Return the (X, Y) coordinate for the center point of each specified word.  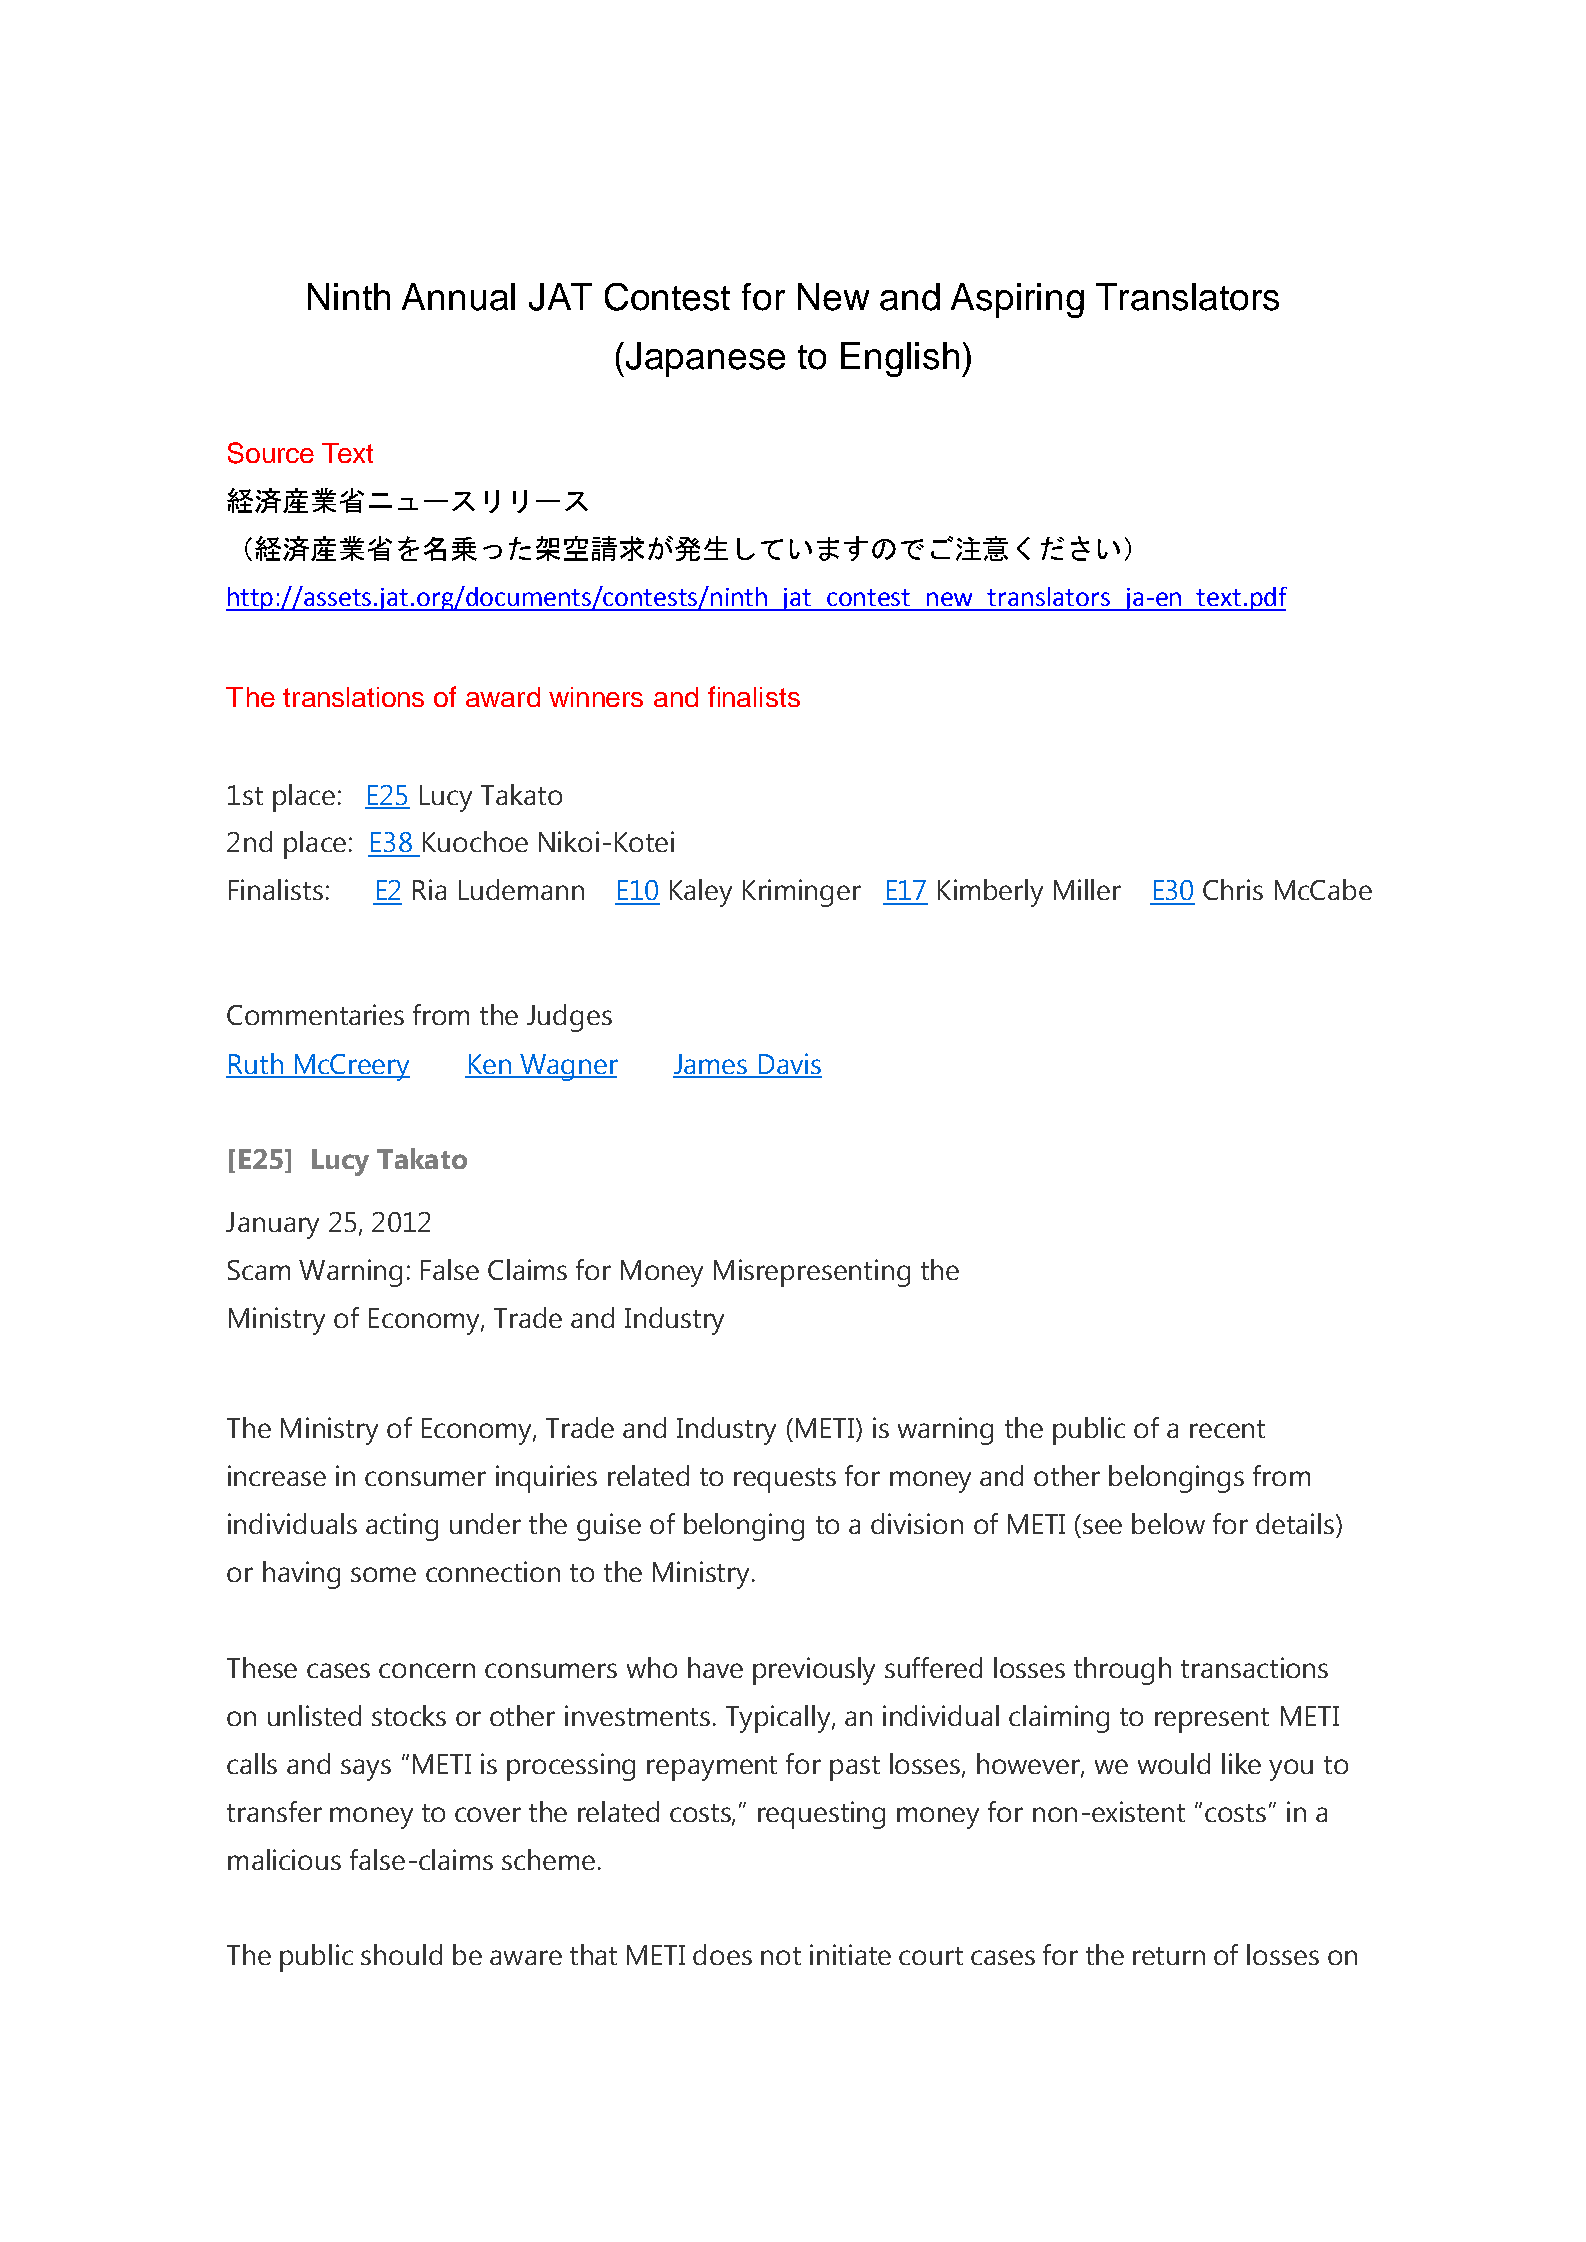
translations (353, 697)
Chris (1233, 889)
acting (402, 1527)
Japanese (704, 359)
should (401, 1954)
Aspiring (1017, 300)
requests (785, 1480)
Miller (1087, 889)
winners (596, 697)
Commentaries (315, 1014)
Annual (458, 297)
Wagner (568, 1067)
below (1168, 1523)
